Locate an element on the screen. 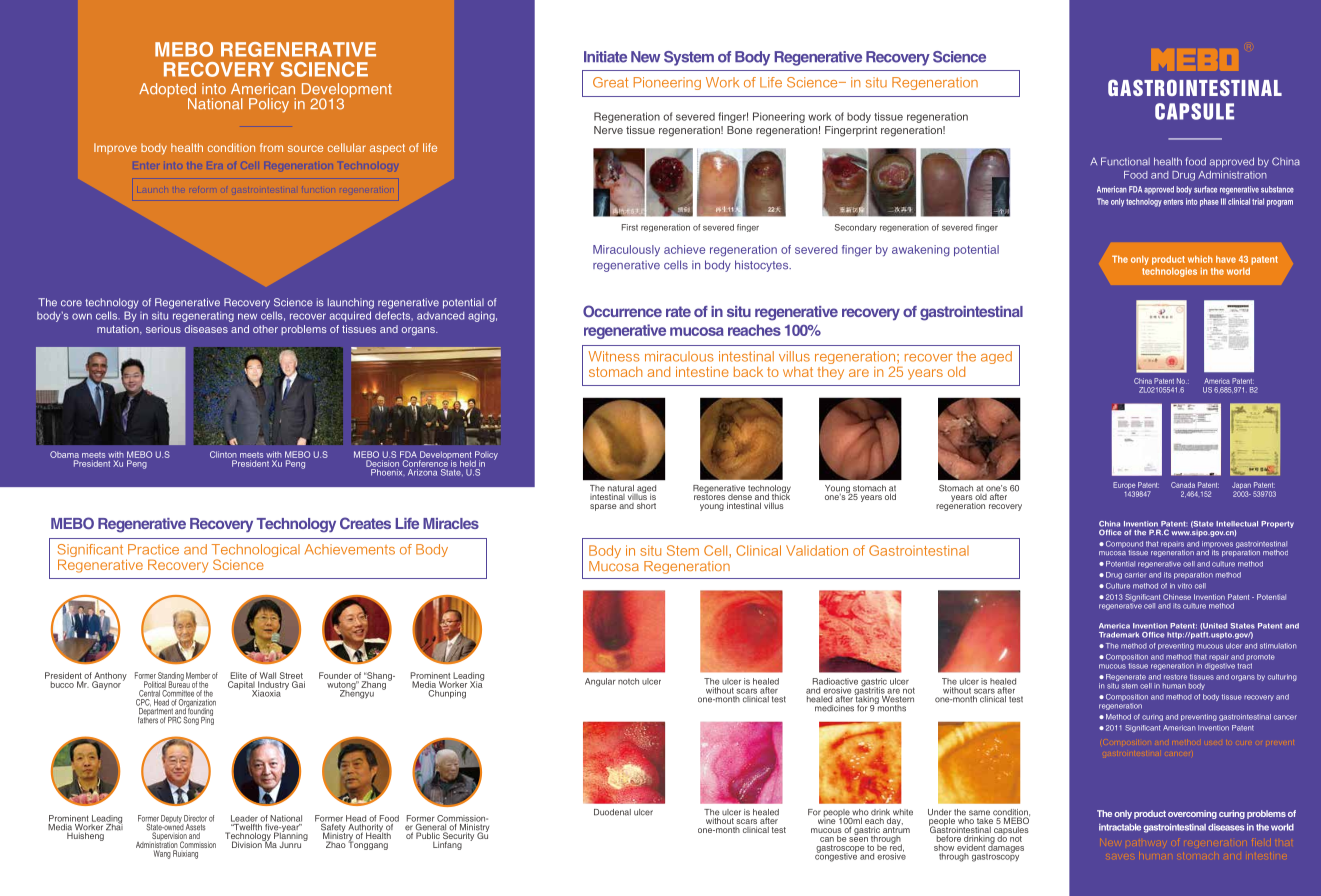 The height and width of the screenshot is (896, 1321). phase is located at coordinates (1209, 202).
